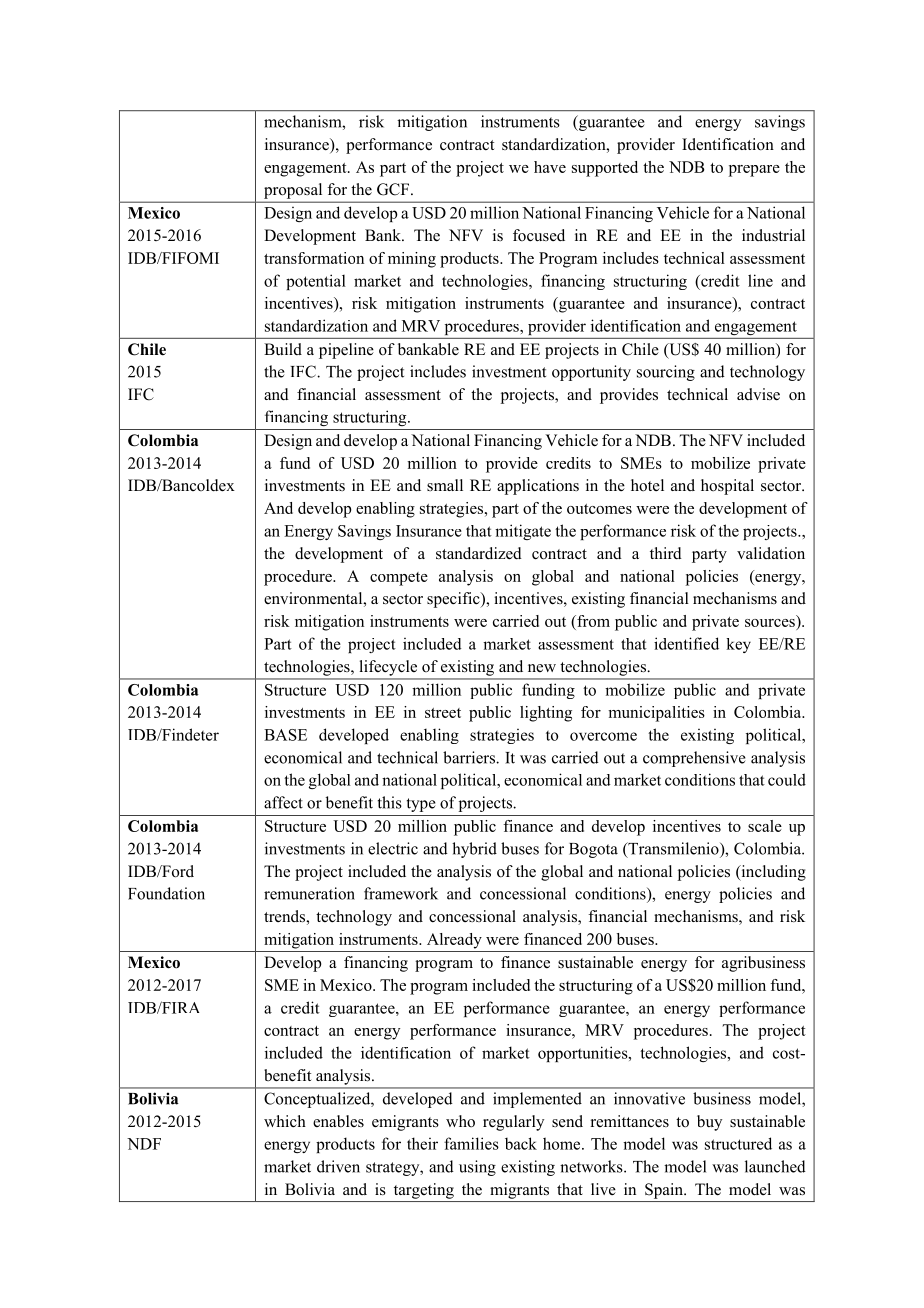  Describe the element at coordinates (709, 1123) in the image. I see `buy` at that location.
